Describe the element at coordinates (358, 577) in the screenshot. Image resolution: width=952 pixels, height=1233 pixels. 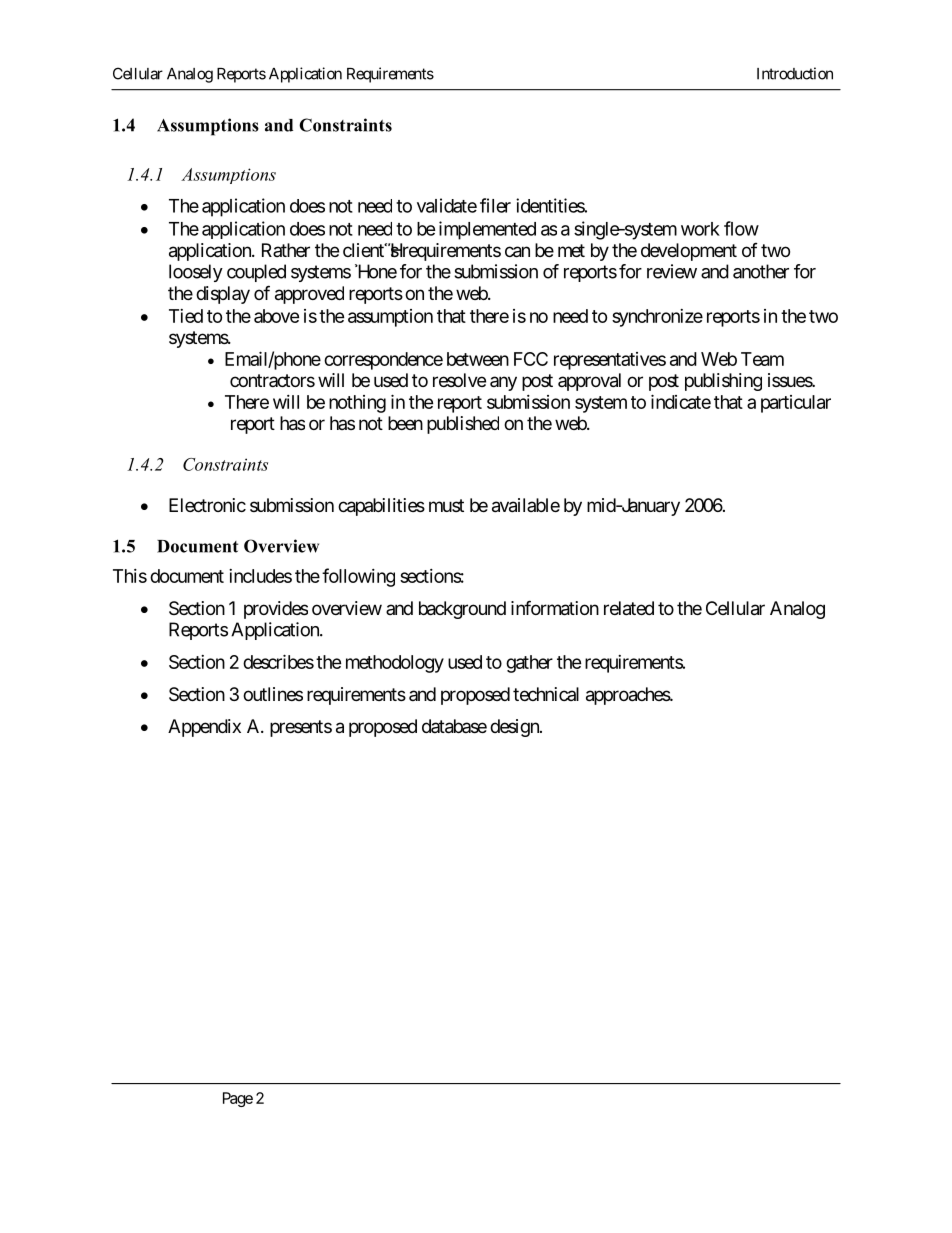
I see `following` at that location.
